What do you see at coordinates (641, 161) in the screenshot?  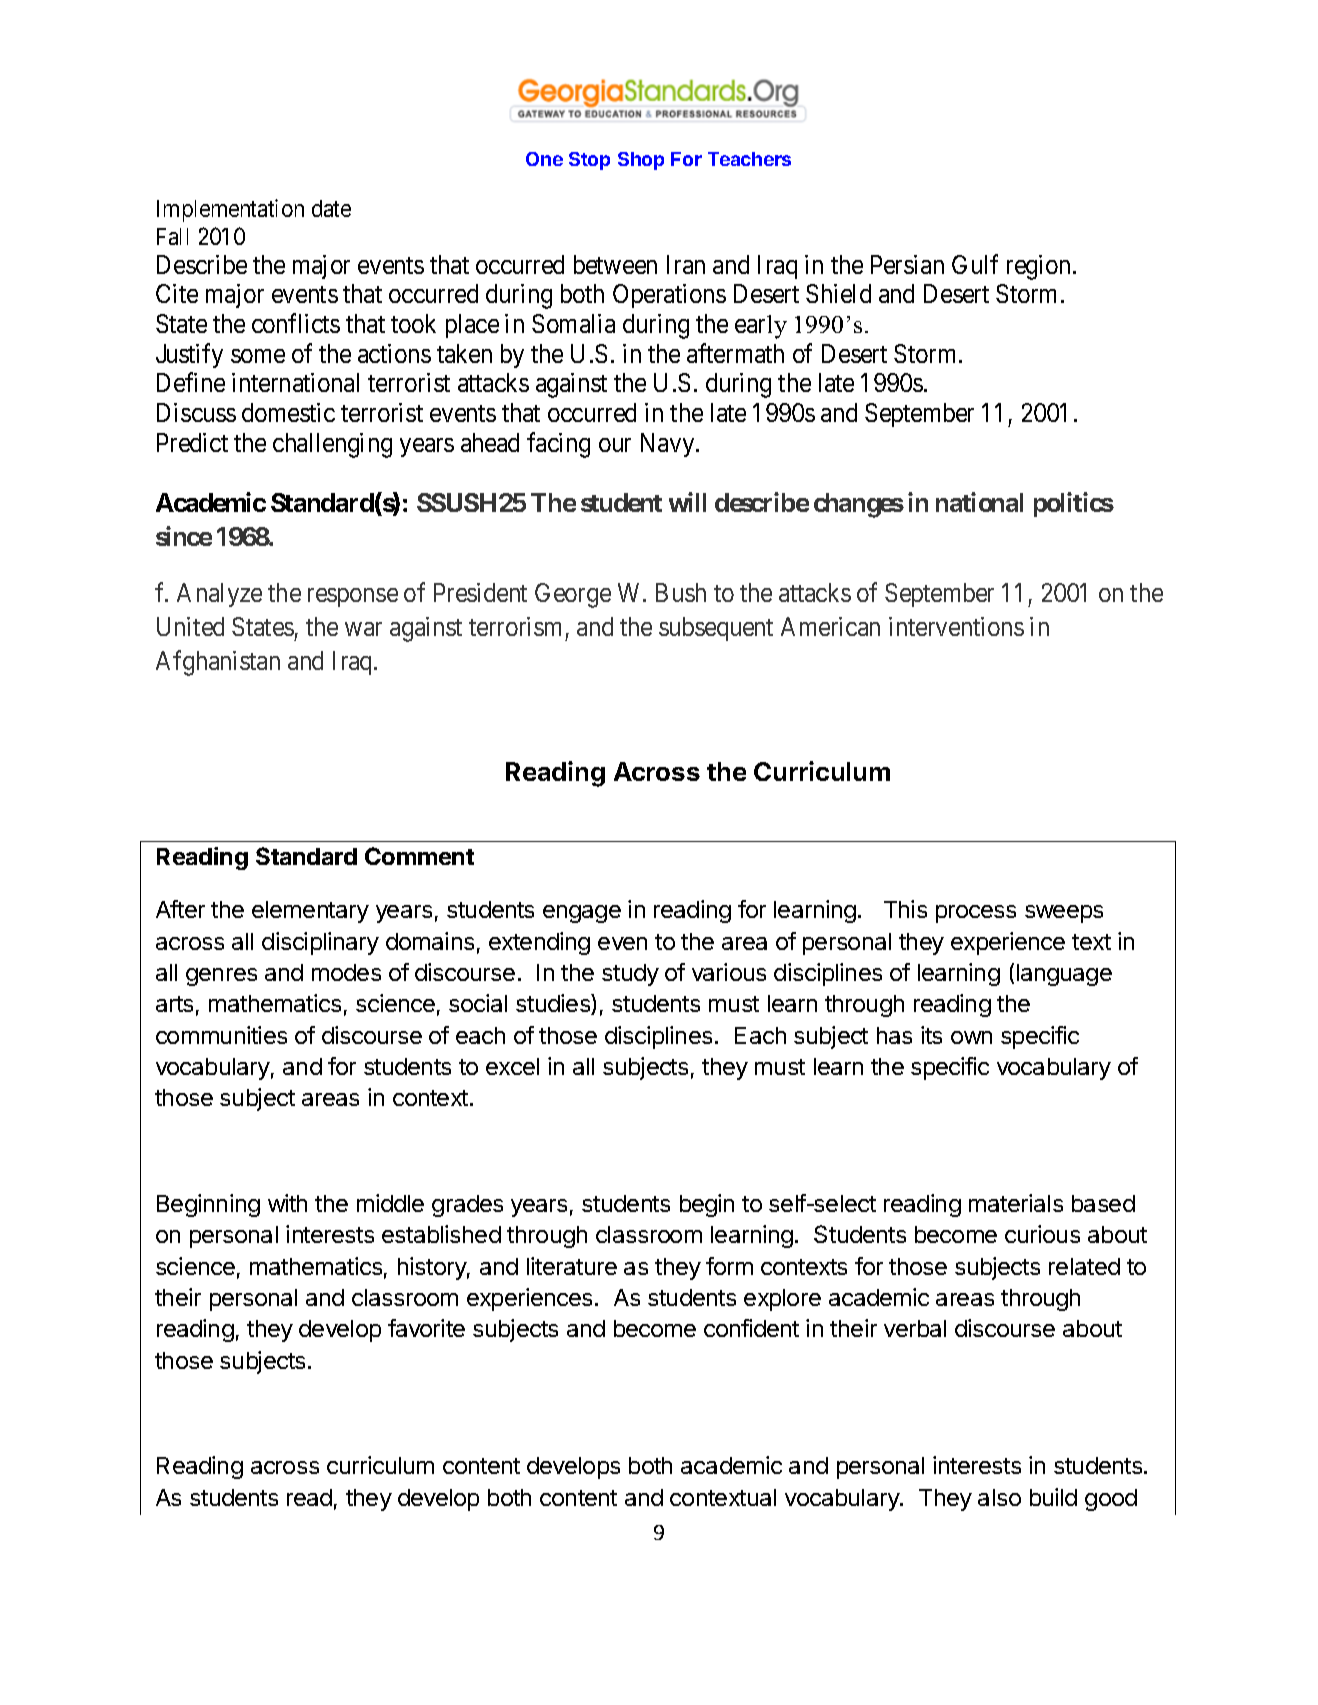 I see `Shop` at bounding box center [641, 161].
